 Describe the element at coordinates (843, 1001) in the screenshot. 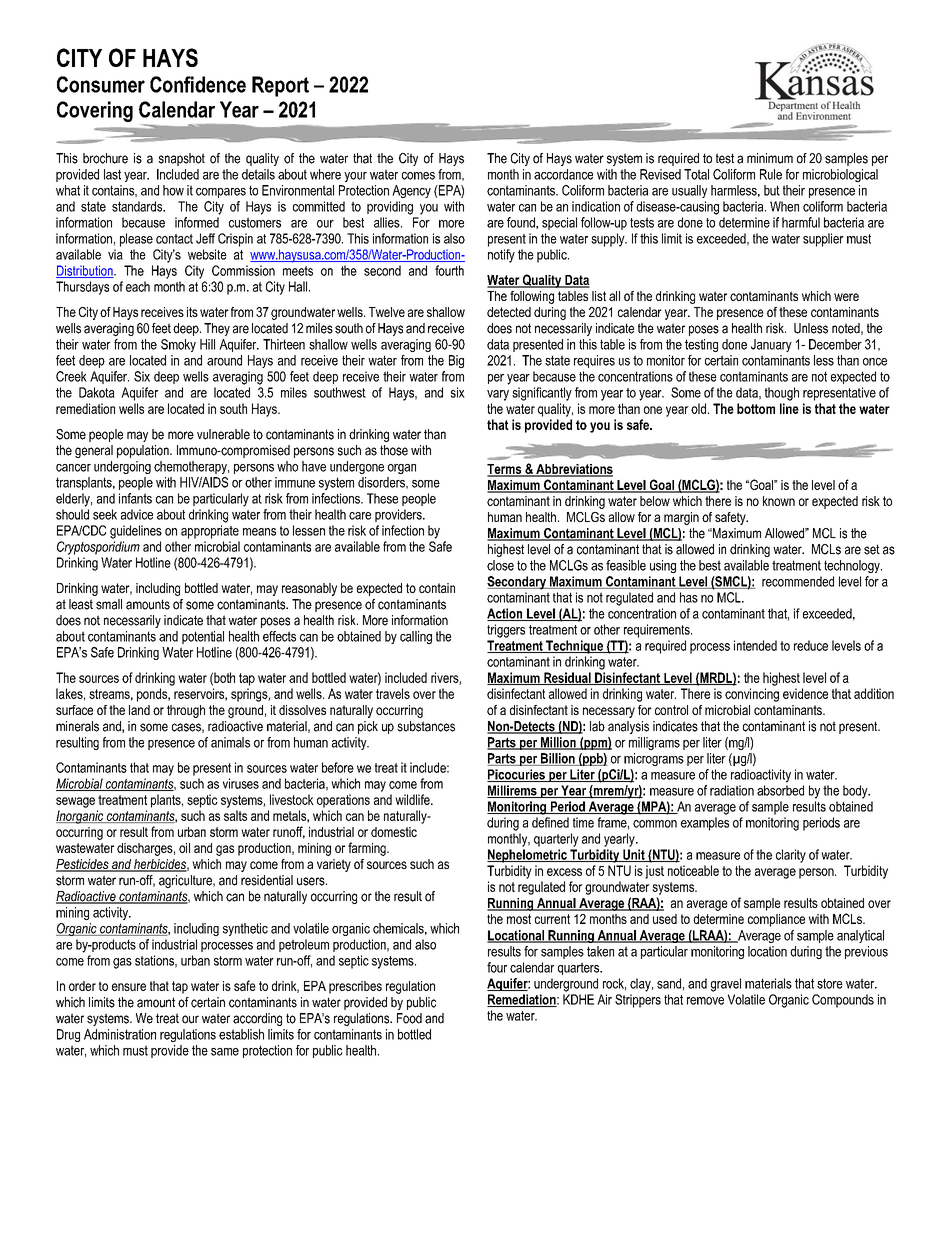

I see `Compounds` at that location.
